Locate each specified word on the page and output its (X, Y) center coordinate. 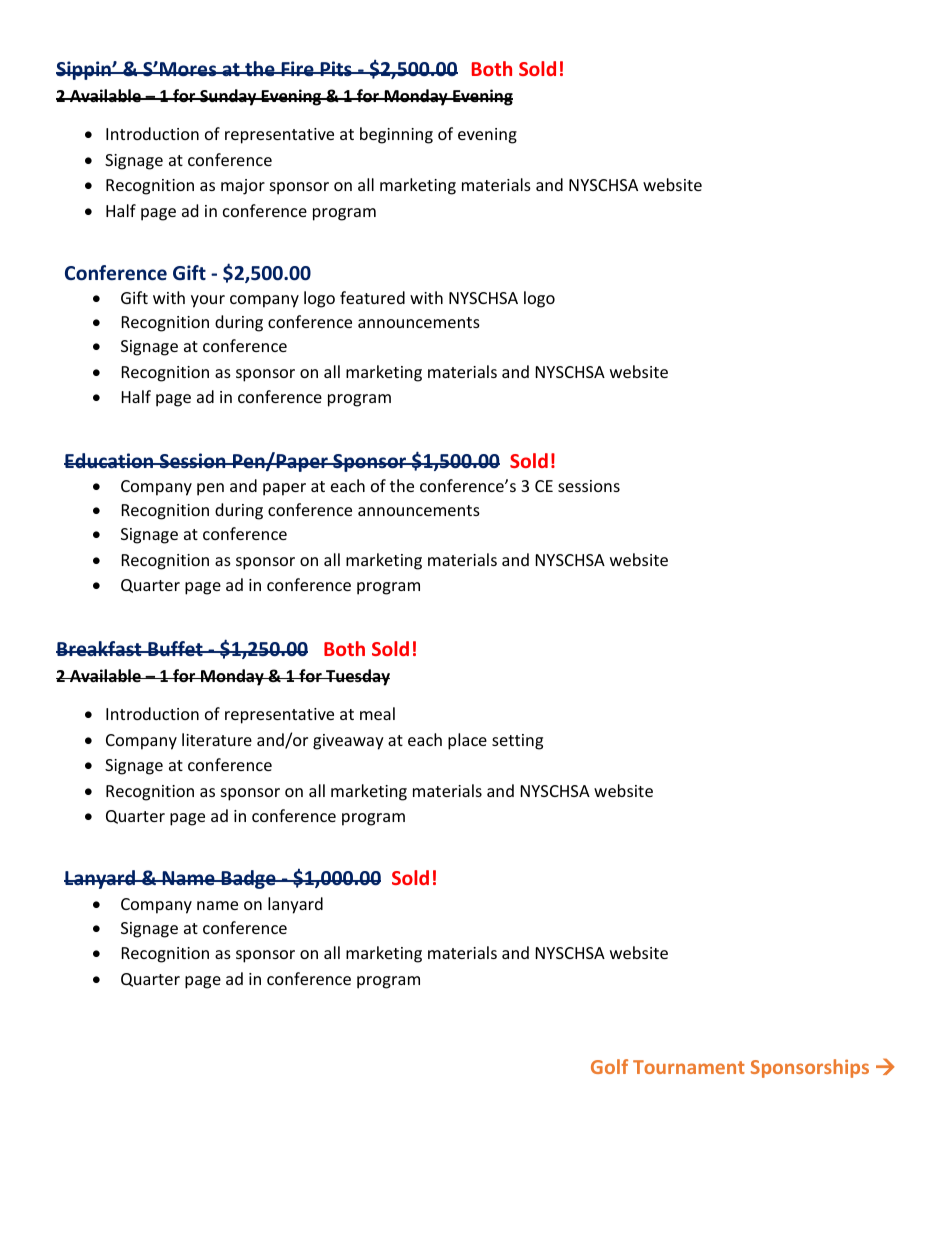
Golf (609, 1066)
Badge (248, 879)
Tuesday (357, 677)
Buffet (175, 649)
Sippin (84, 70)
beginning (396, 135)
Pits (336, 68)
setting (517, 742)
